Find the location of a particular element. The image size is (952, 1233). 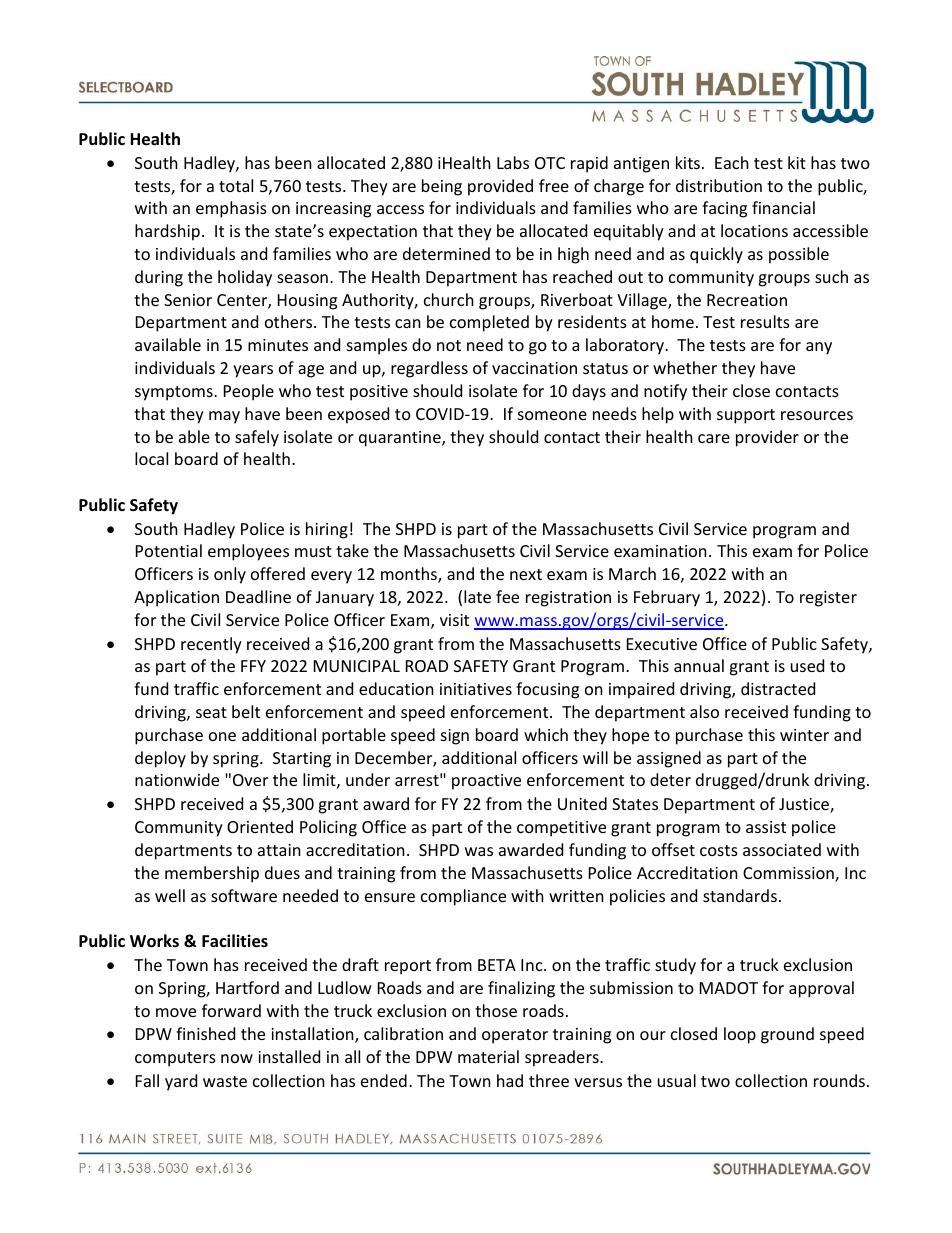

now is located at coordinates (237, 1058).
